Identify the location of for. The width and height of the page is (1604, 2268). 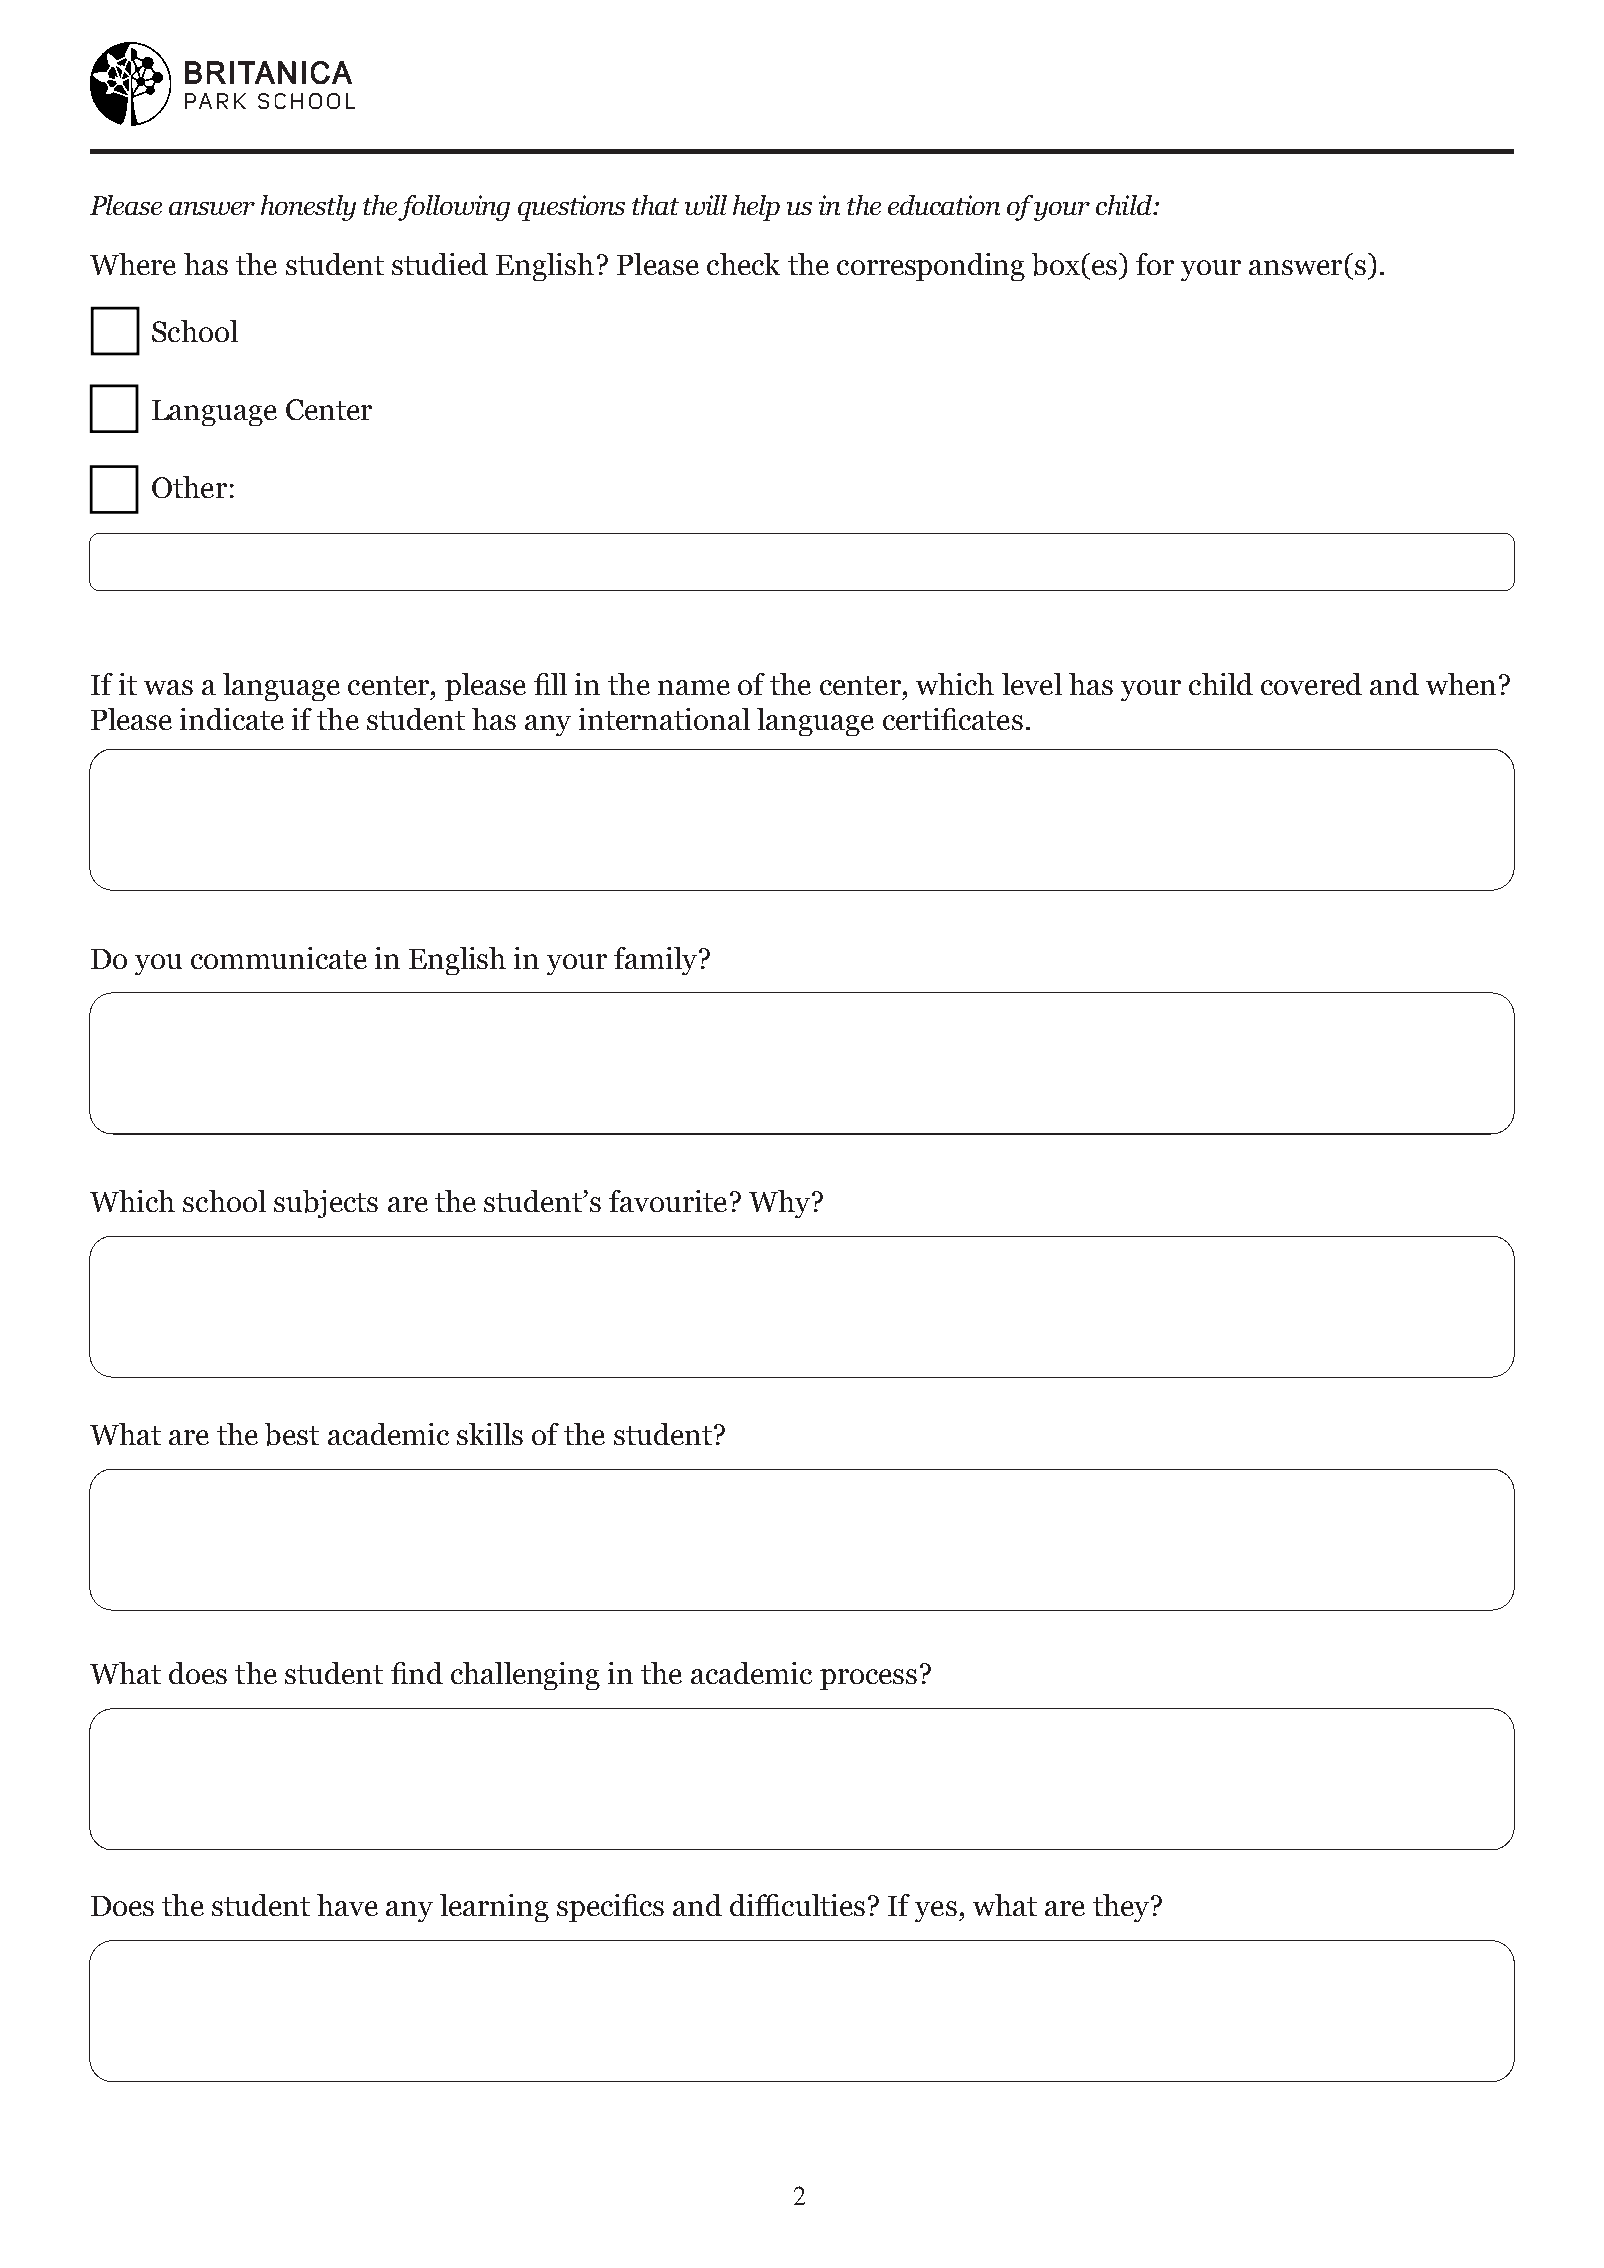
(1155, 264).
